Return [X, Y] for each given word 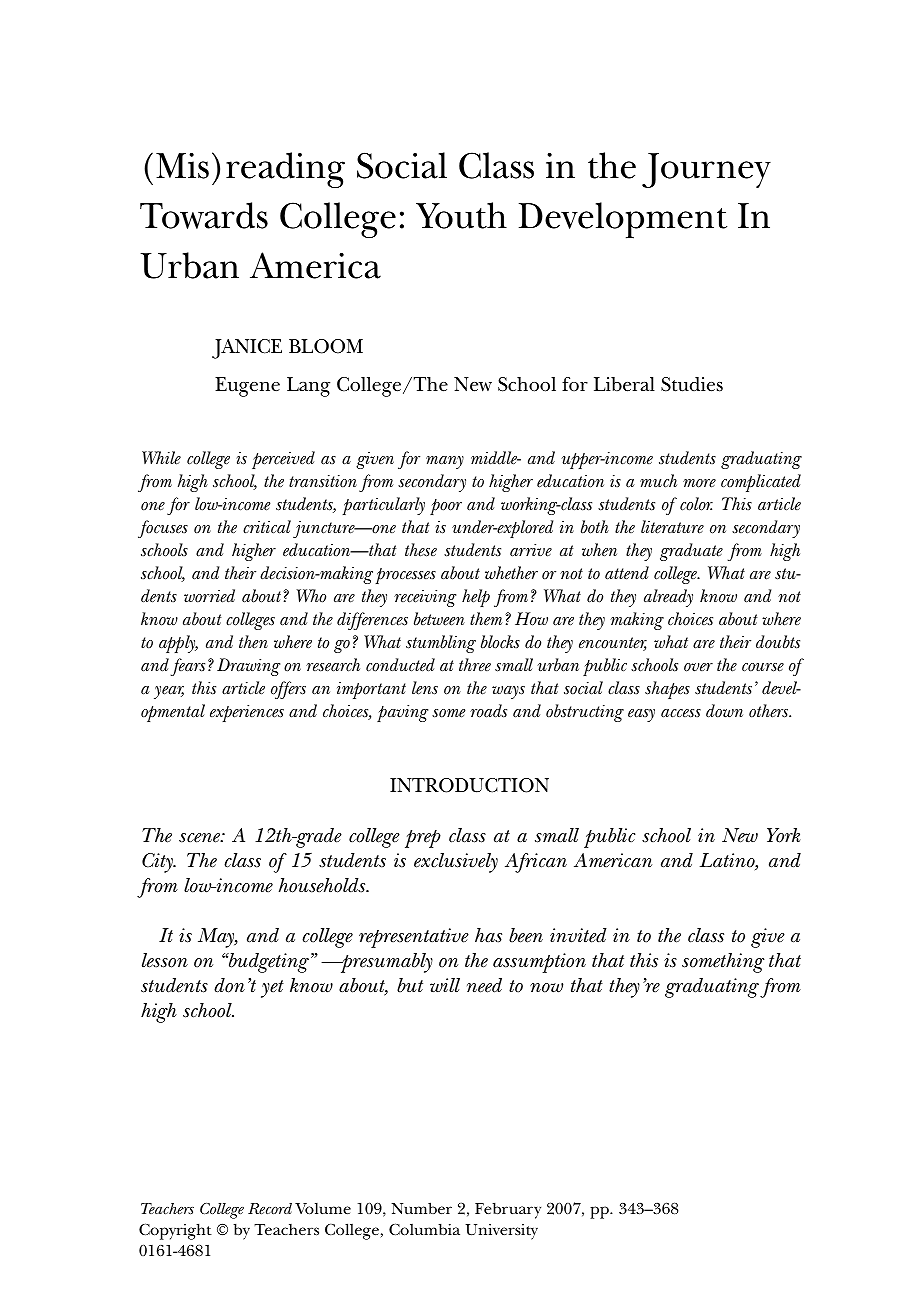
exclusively [456, 863]
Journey [706, 170]
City [158, 863]
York [784, 835]
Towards [204, 215]
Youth [461, 215]
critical [267, 526]
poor [446, 507]
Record [270, 1208]
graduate [691, 552]
